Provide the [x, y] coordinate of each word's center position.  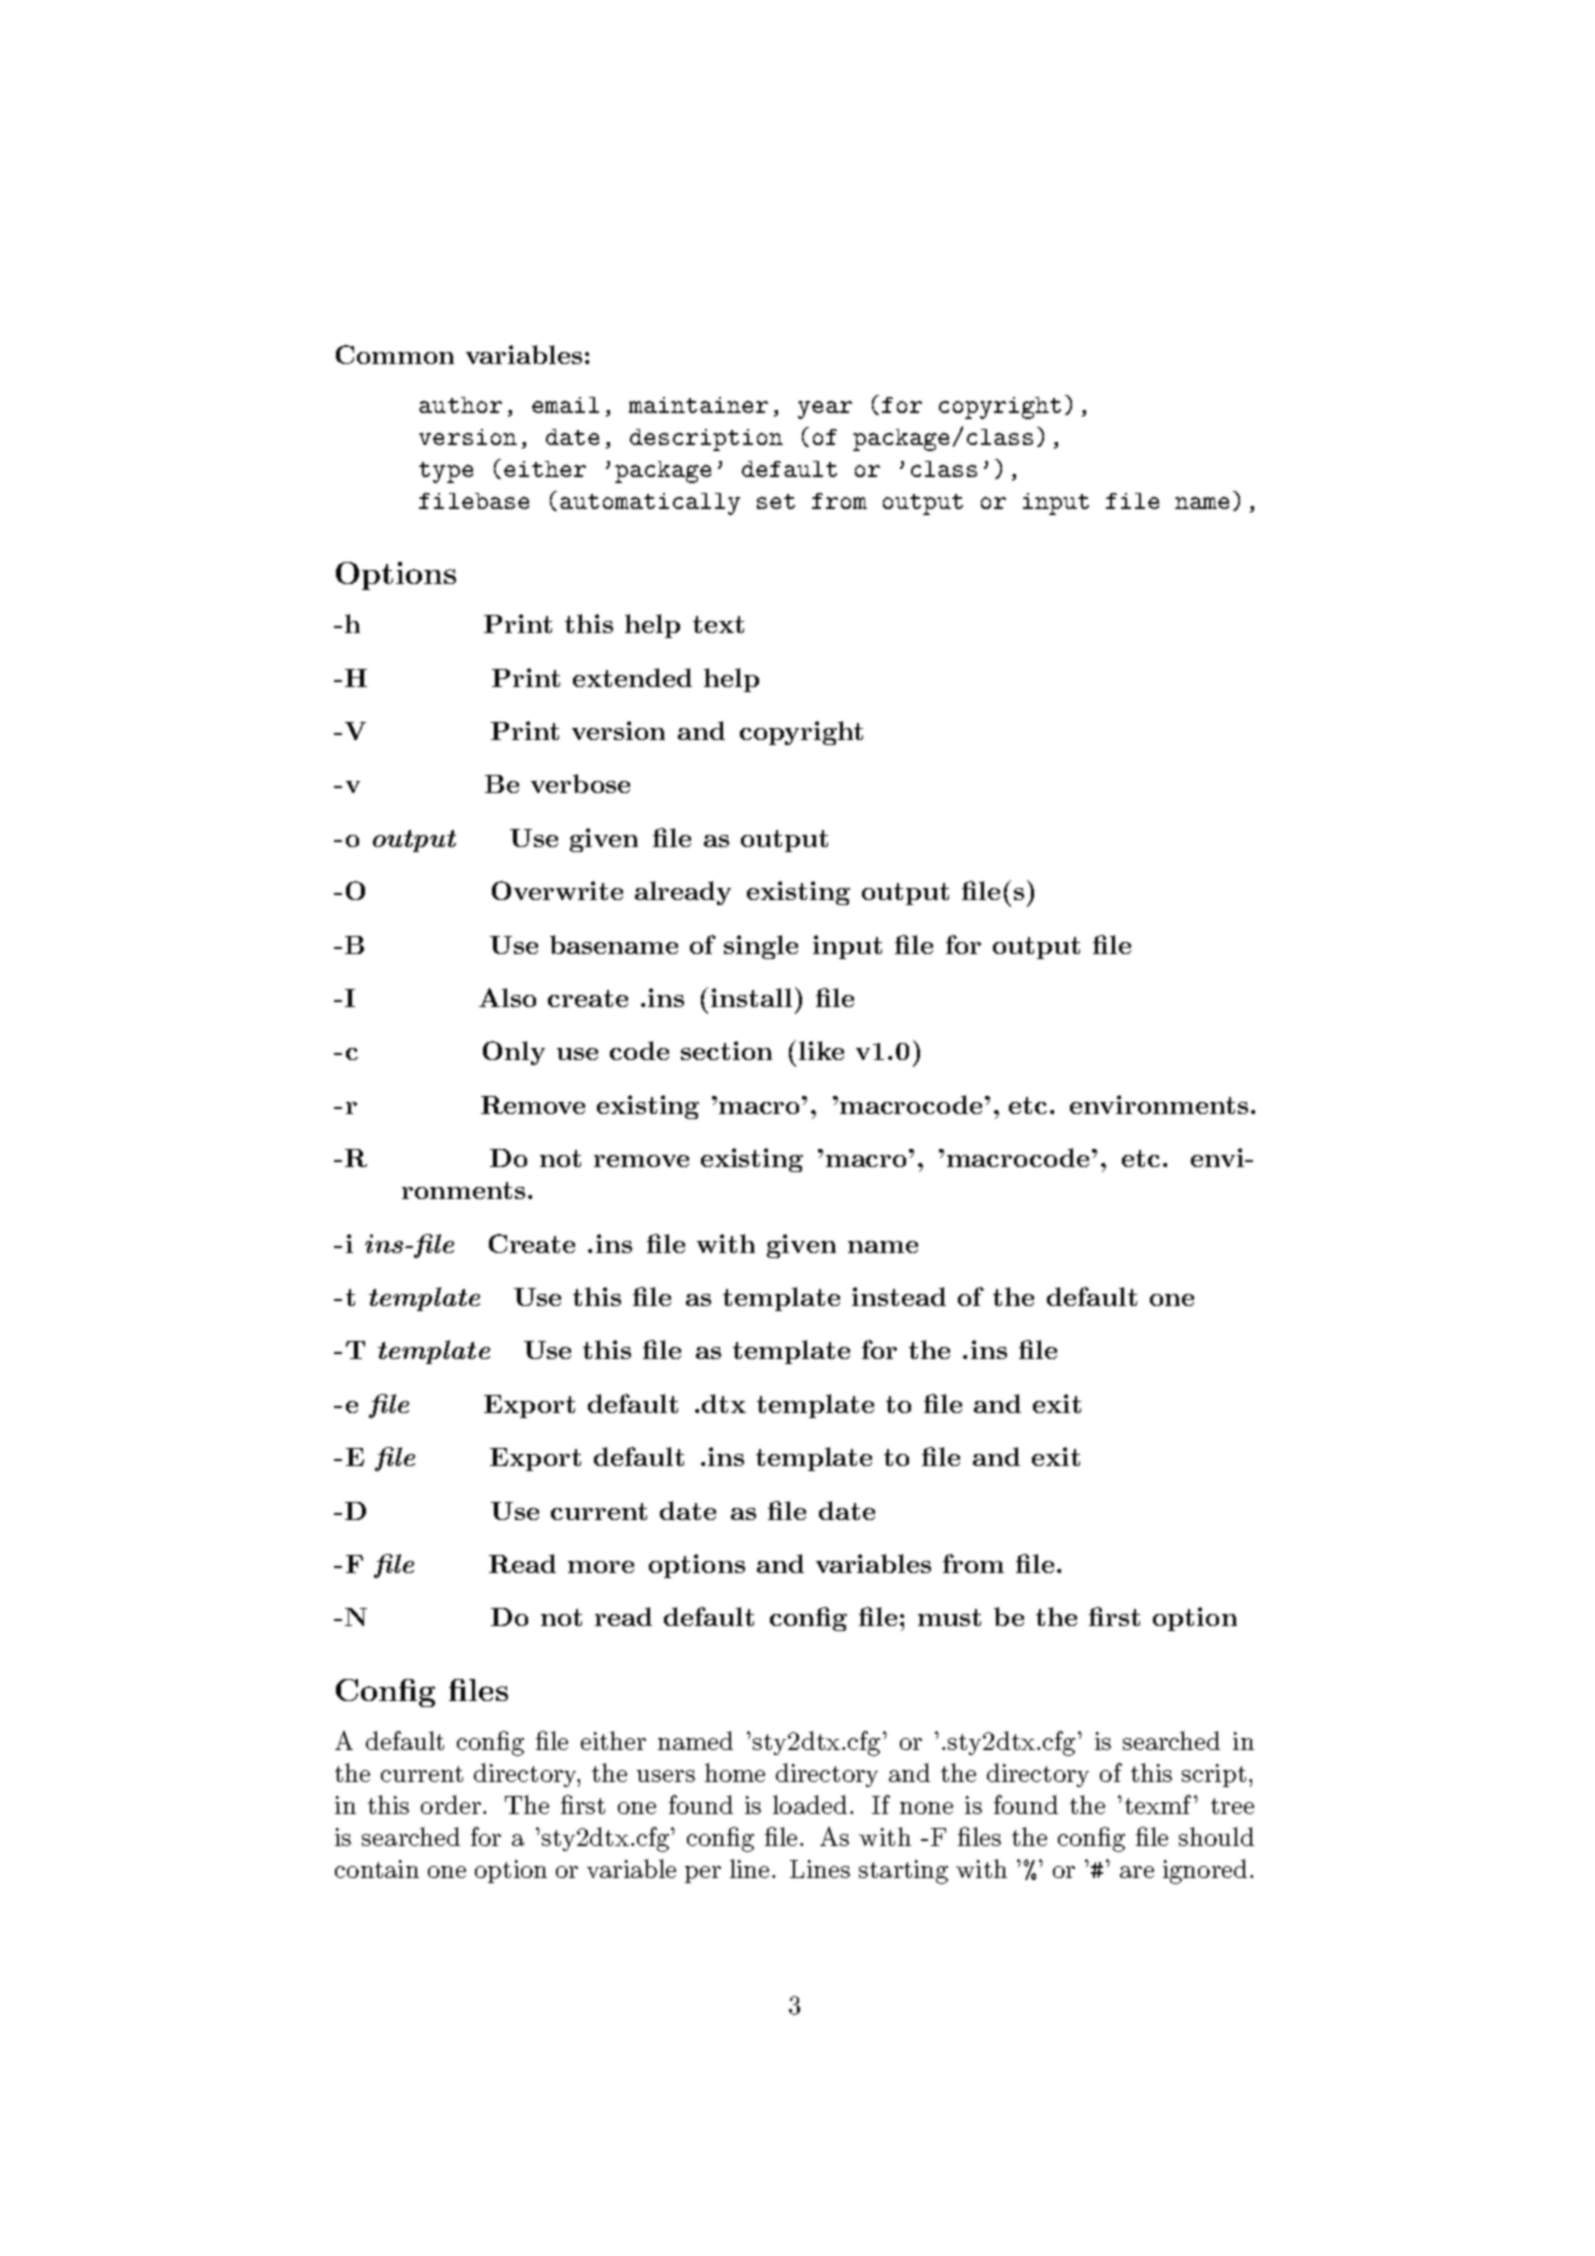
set [776, 501]
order [451, 1804]
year [825, 410]
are [1137, 1872]
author [460, 405]
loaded [810, 1804]
